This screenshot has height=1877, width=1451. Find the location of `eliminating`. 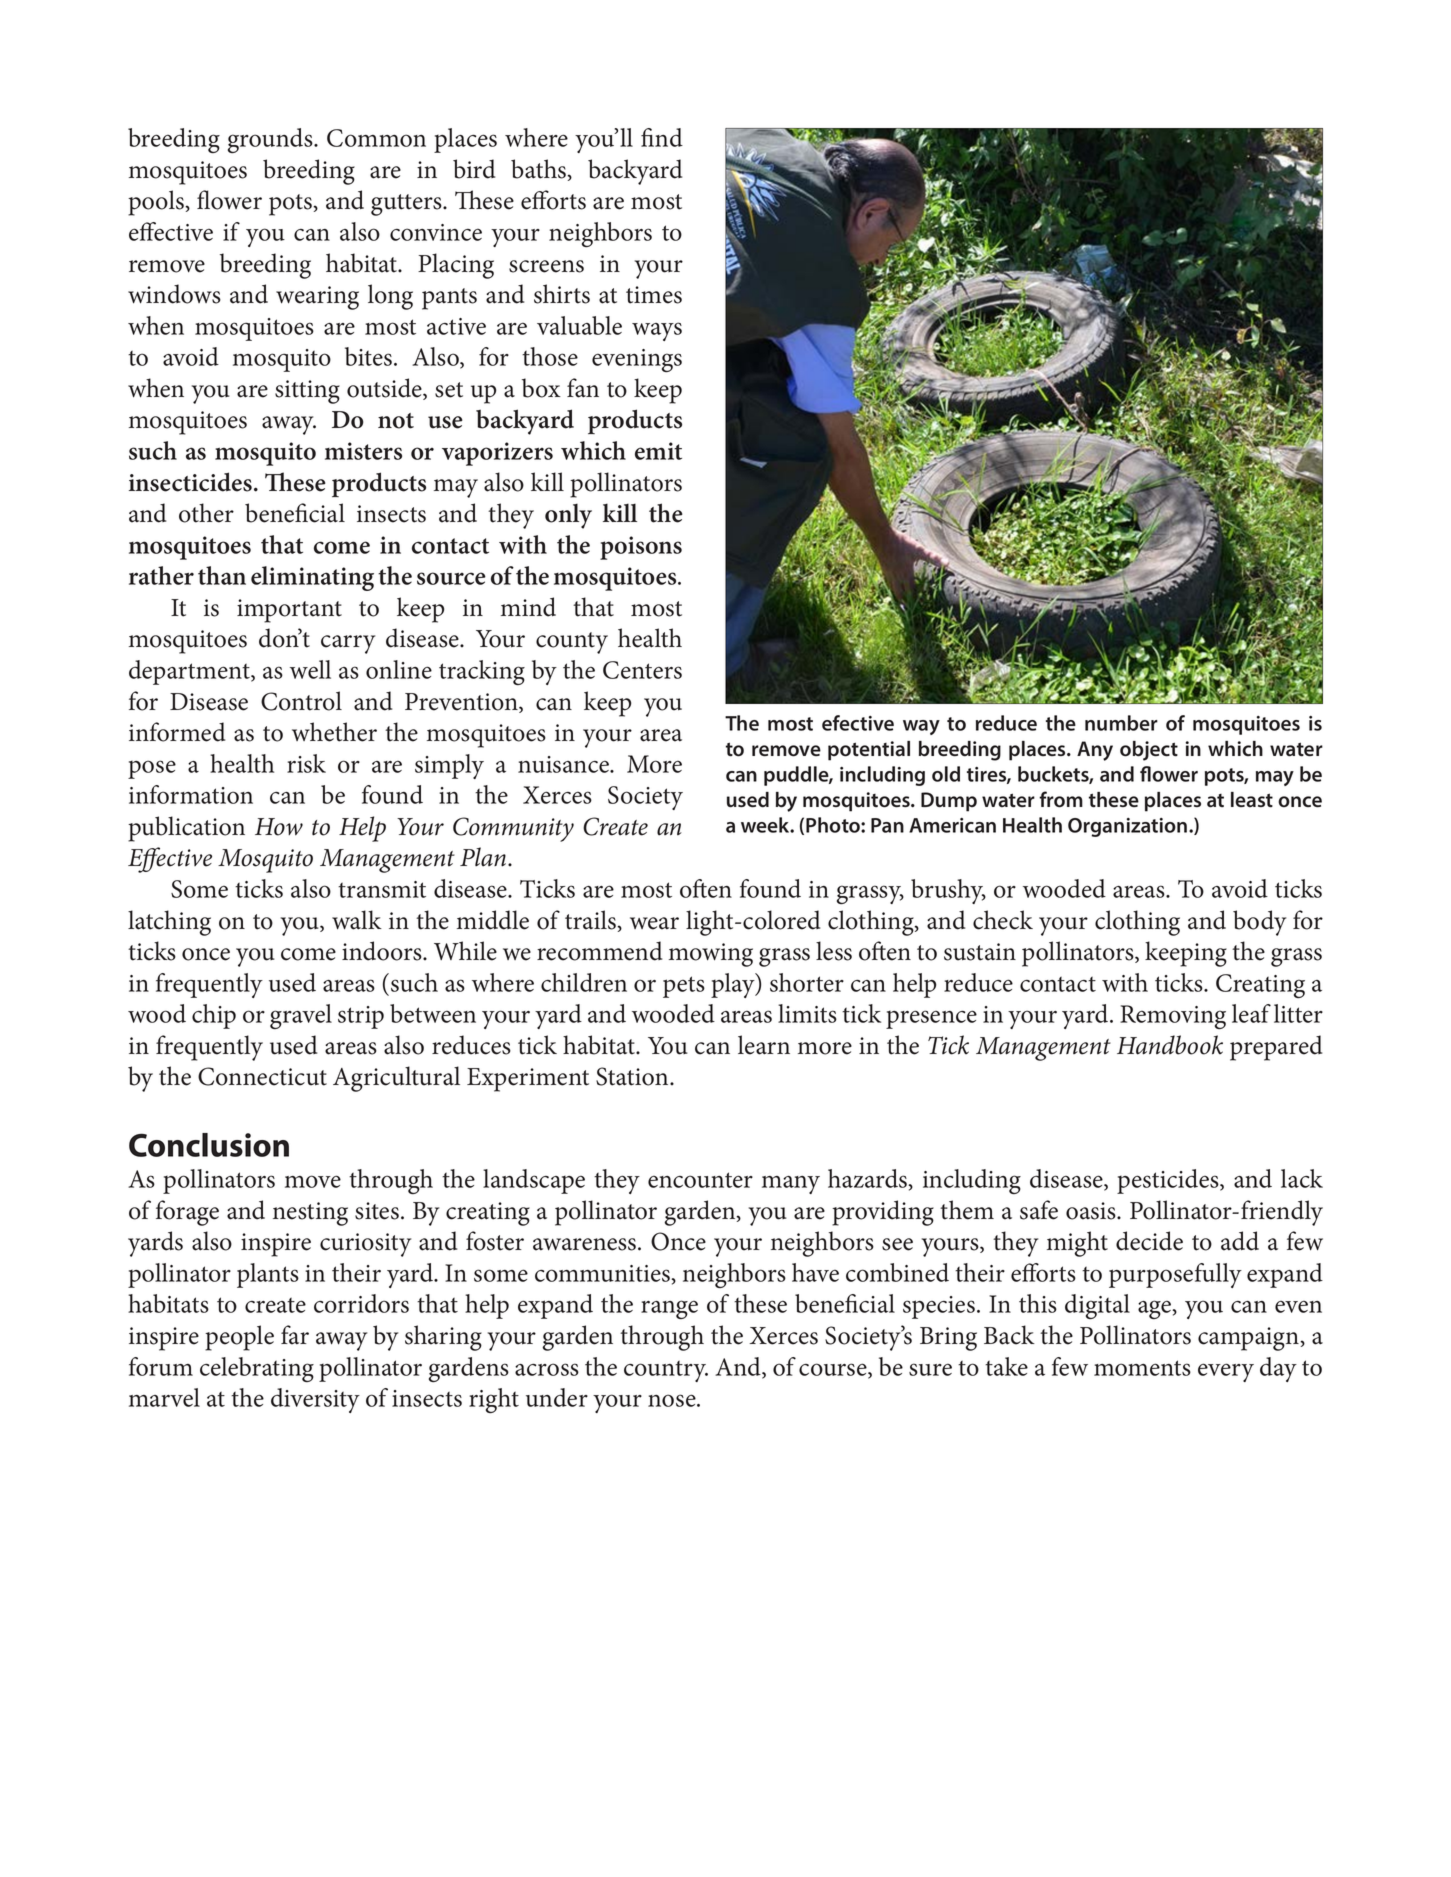

eliminating is located at coordinates (312, 578).
